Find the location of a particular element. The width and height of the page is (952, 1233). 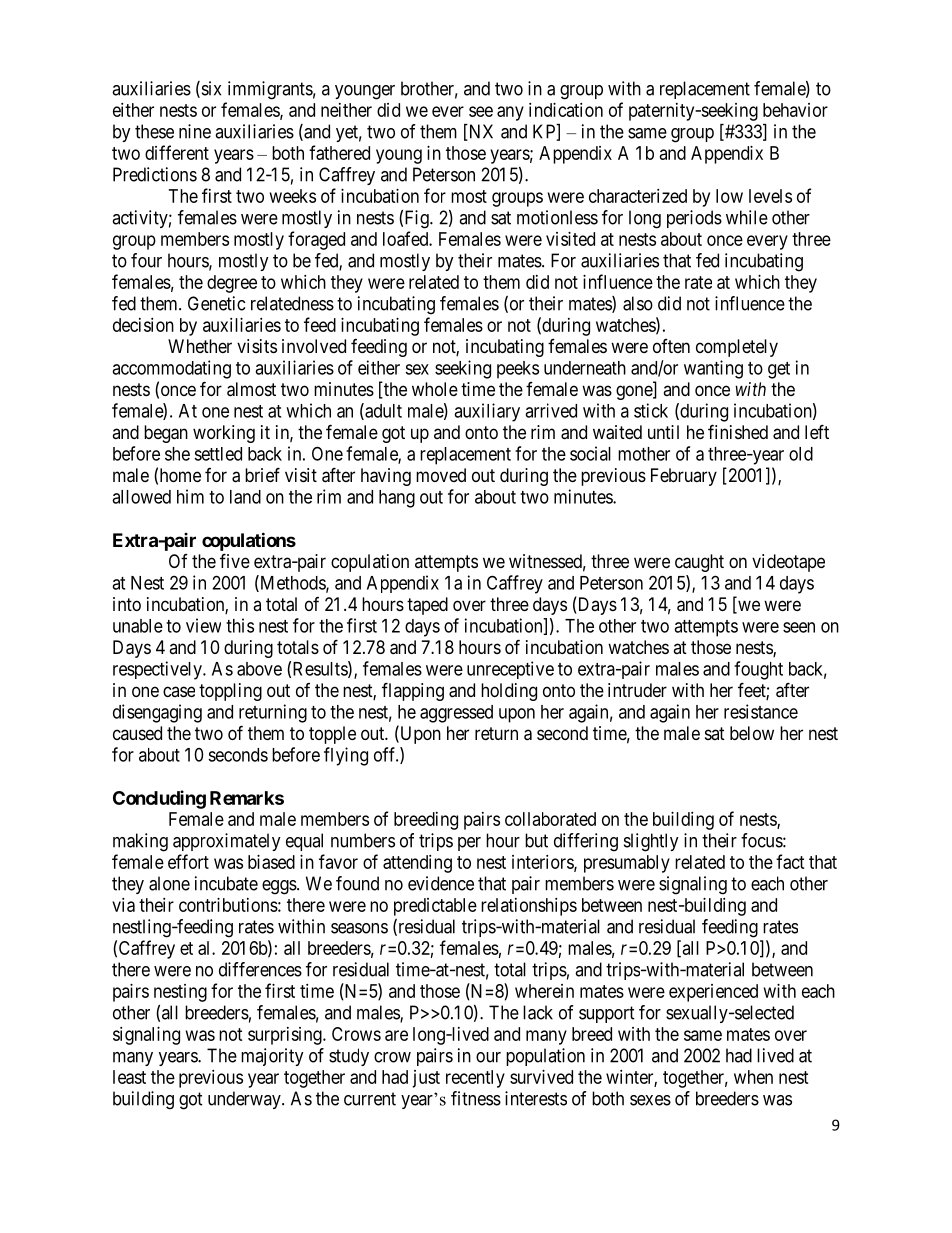

nine is located at coordinates (195, 131).
